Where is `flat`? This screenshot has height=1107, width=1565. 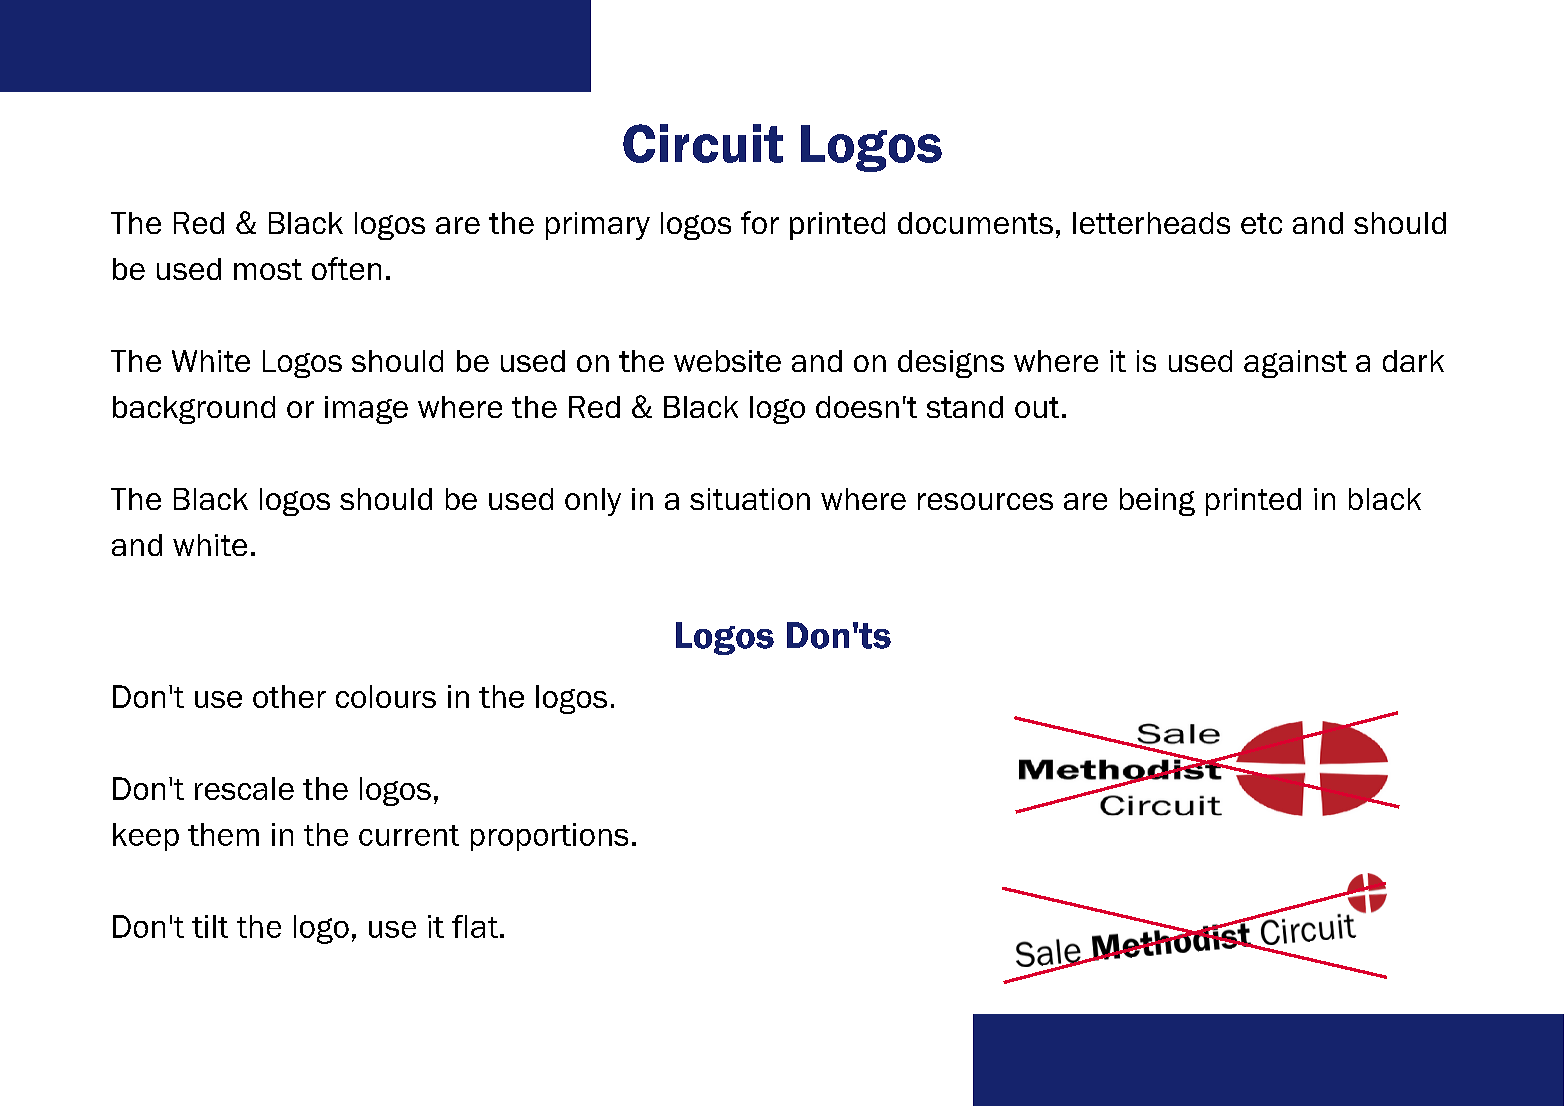
flat is located at coordinates (475, 926).
